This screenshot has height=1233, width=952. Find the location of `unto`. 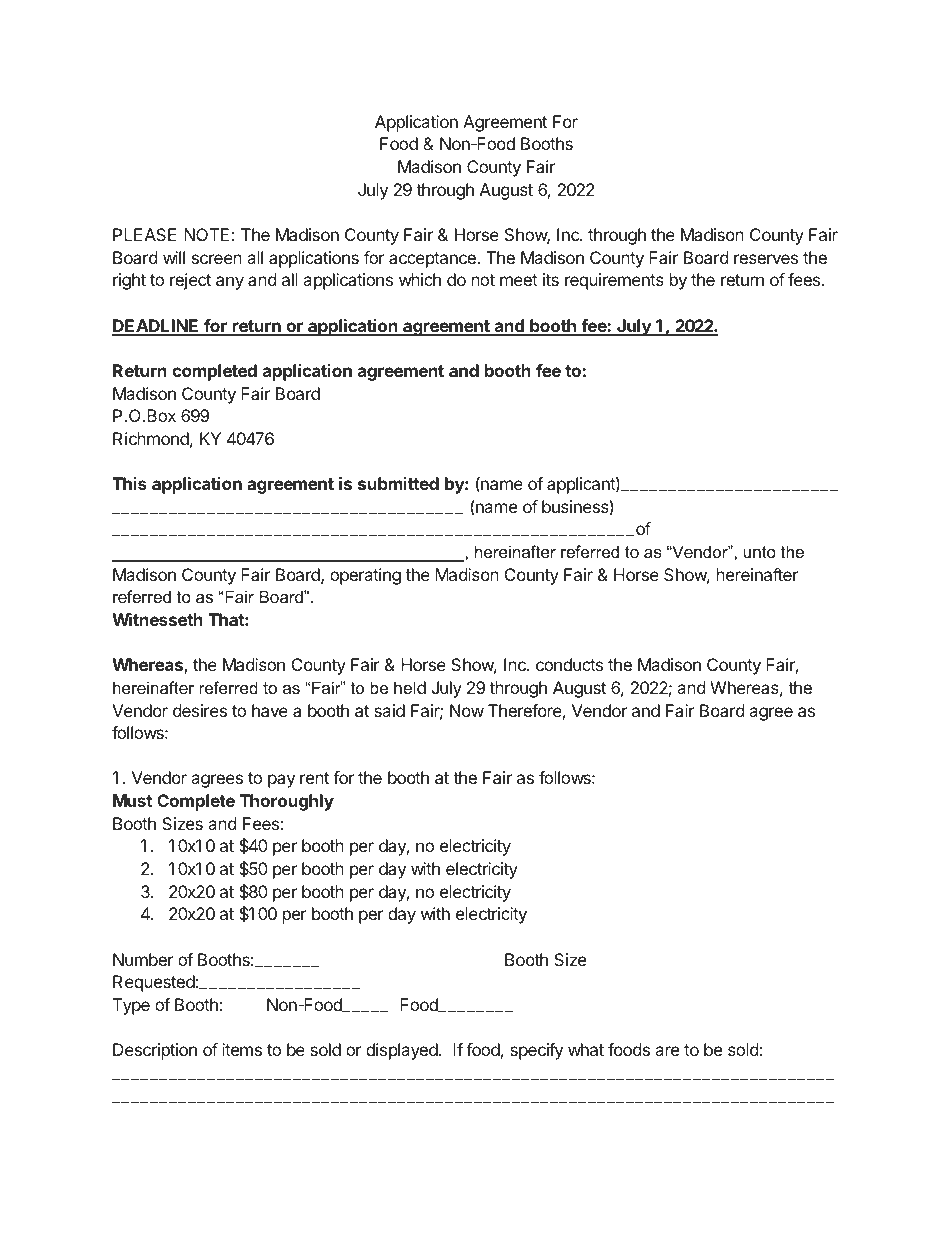

unto is located at coordinates (760, 552).
